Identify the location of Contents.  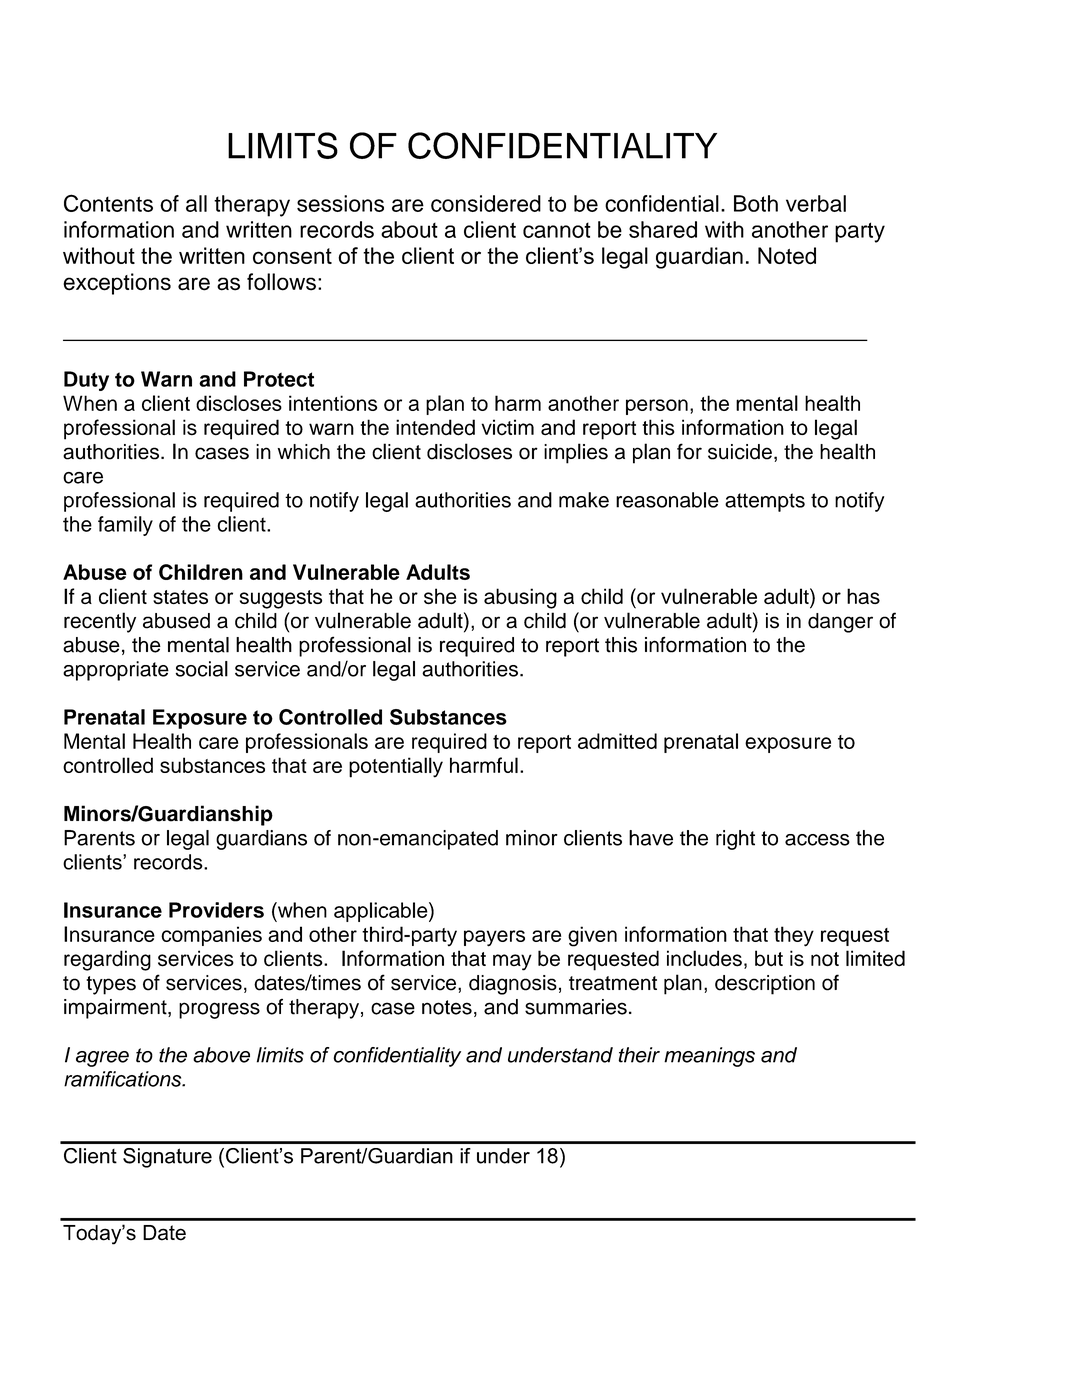
(108, 203).
